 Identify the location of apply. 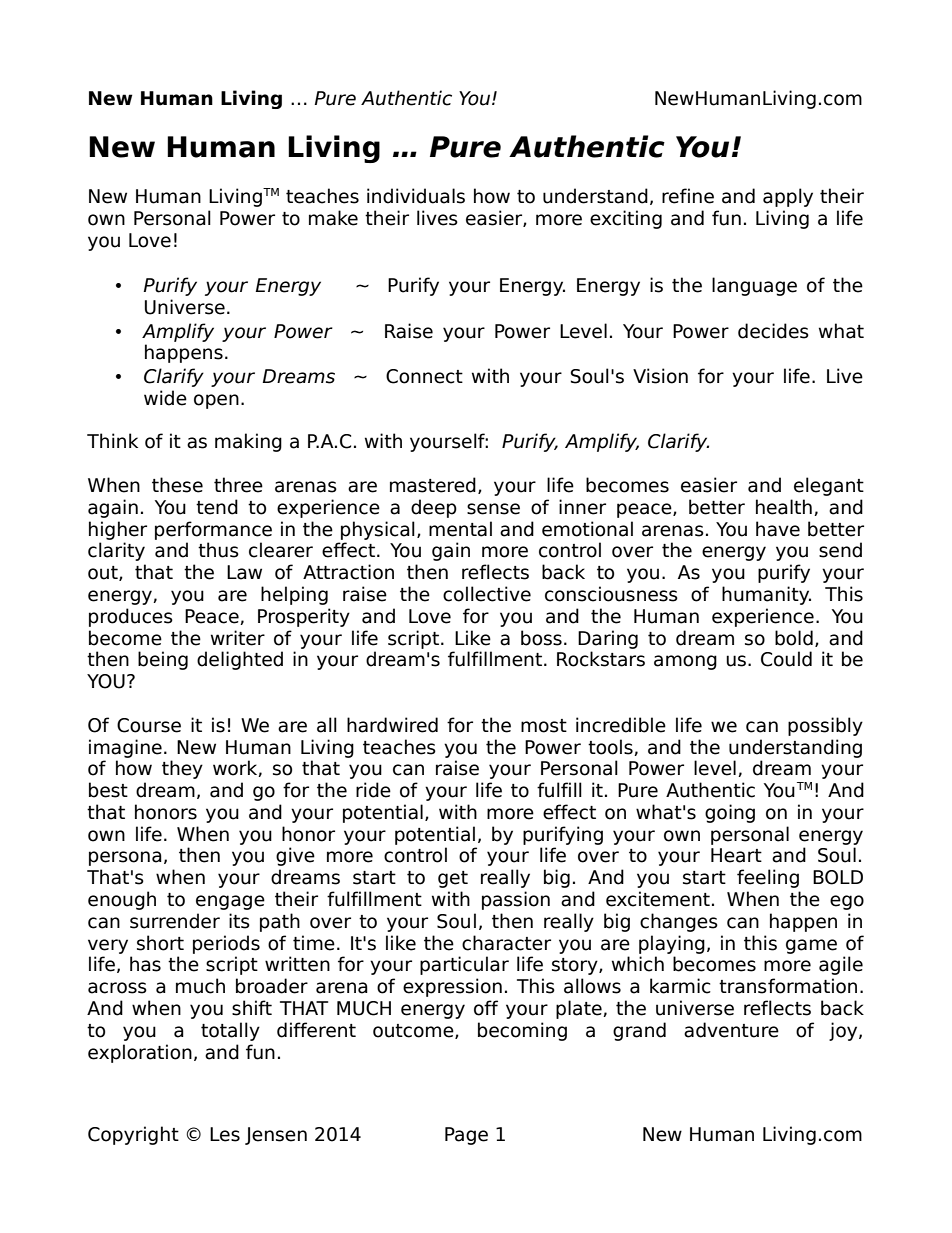
(788, 197).
